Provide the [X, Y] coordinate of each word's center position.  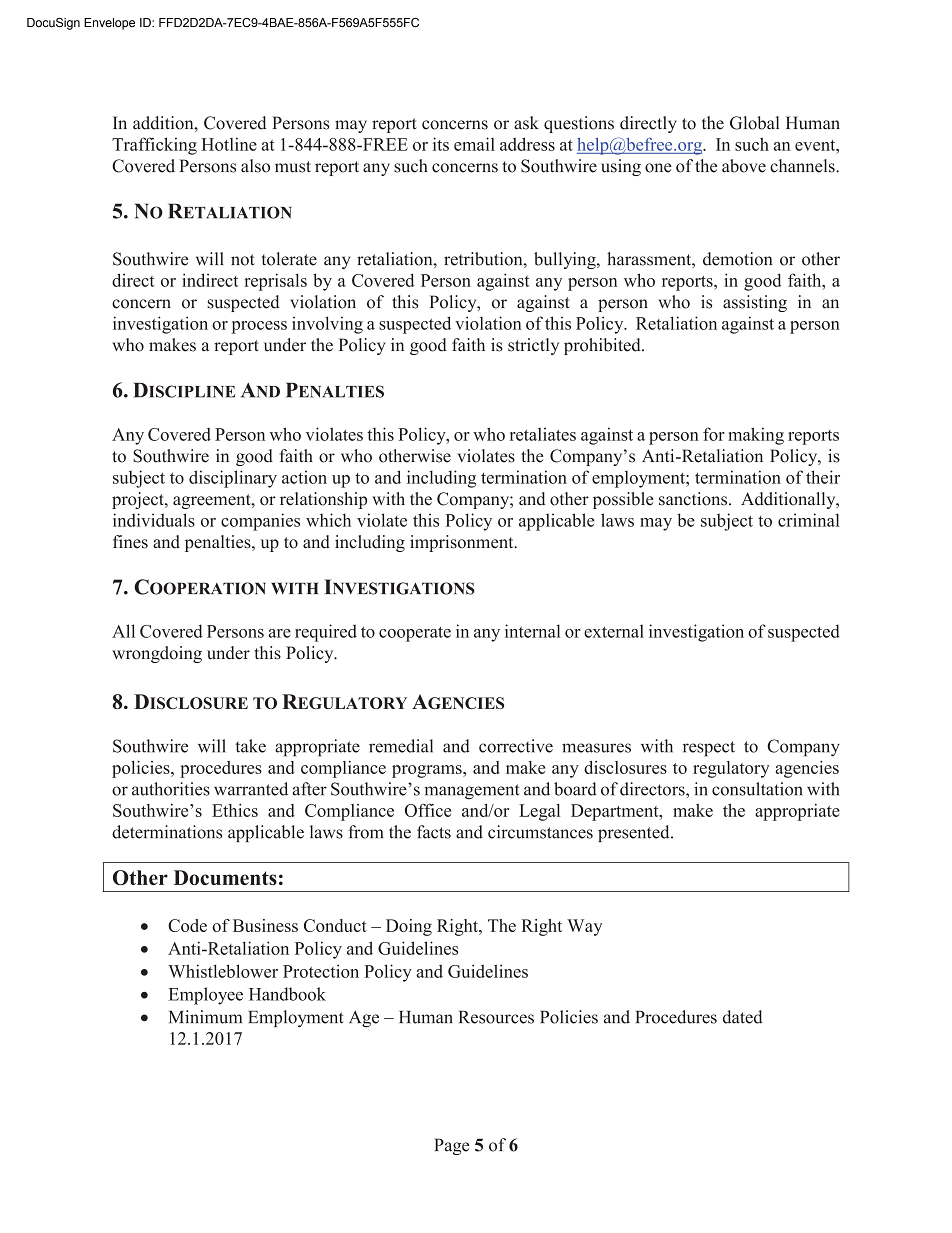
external [614, 631]
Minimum [205, 1017]
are [279, 633]
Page [451, 1146]
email [474, 144]
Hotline [229, 144]
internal [533, 631]
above [744, 166]
